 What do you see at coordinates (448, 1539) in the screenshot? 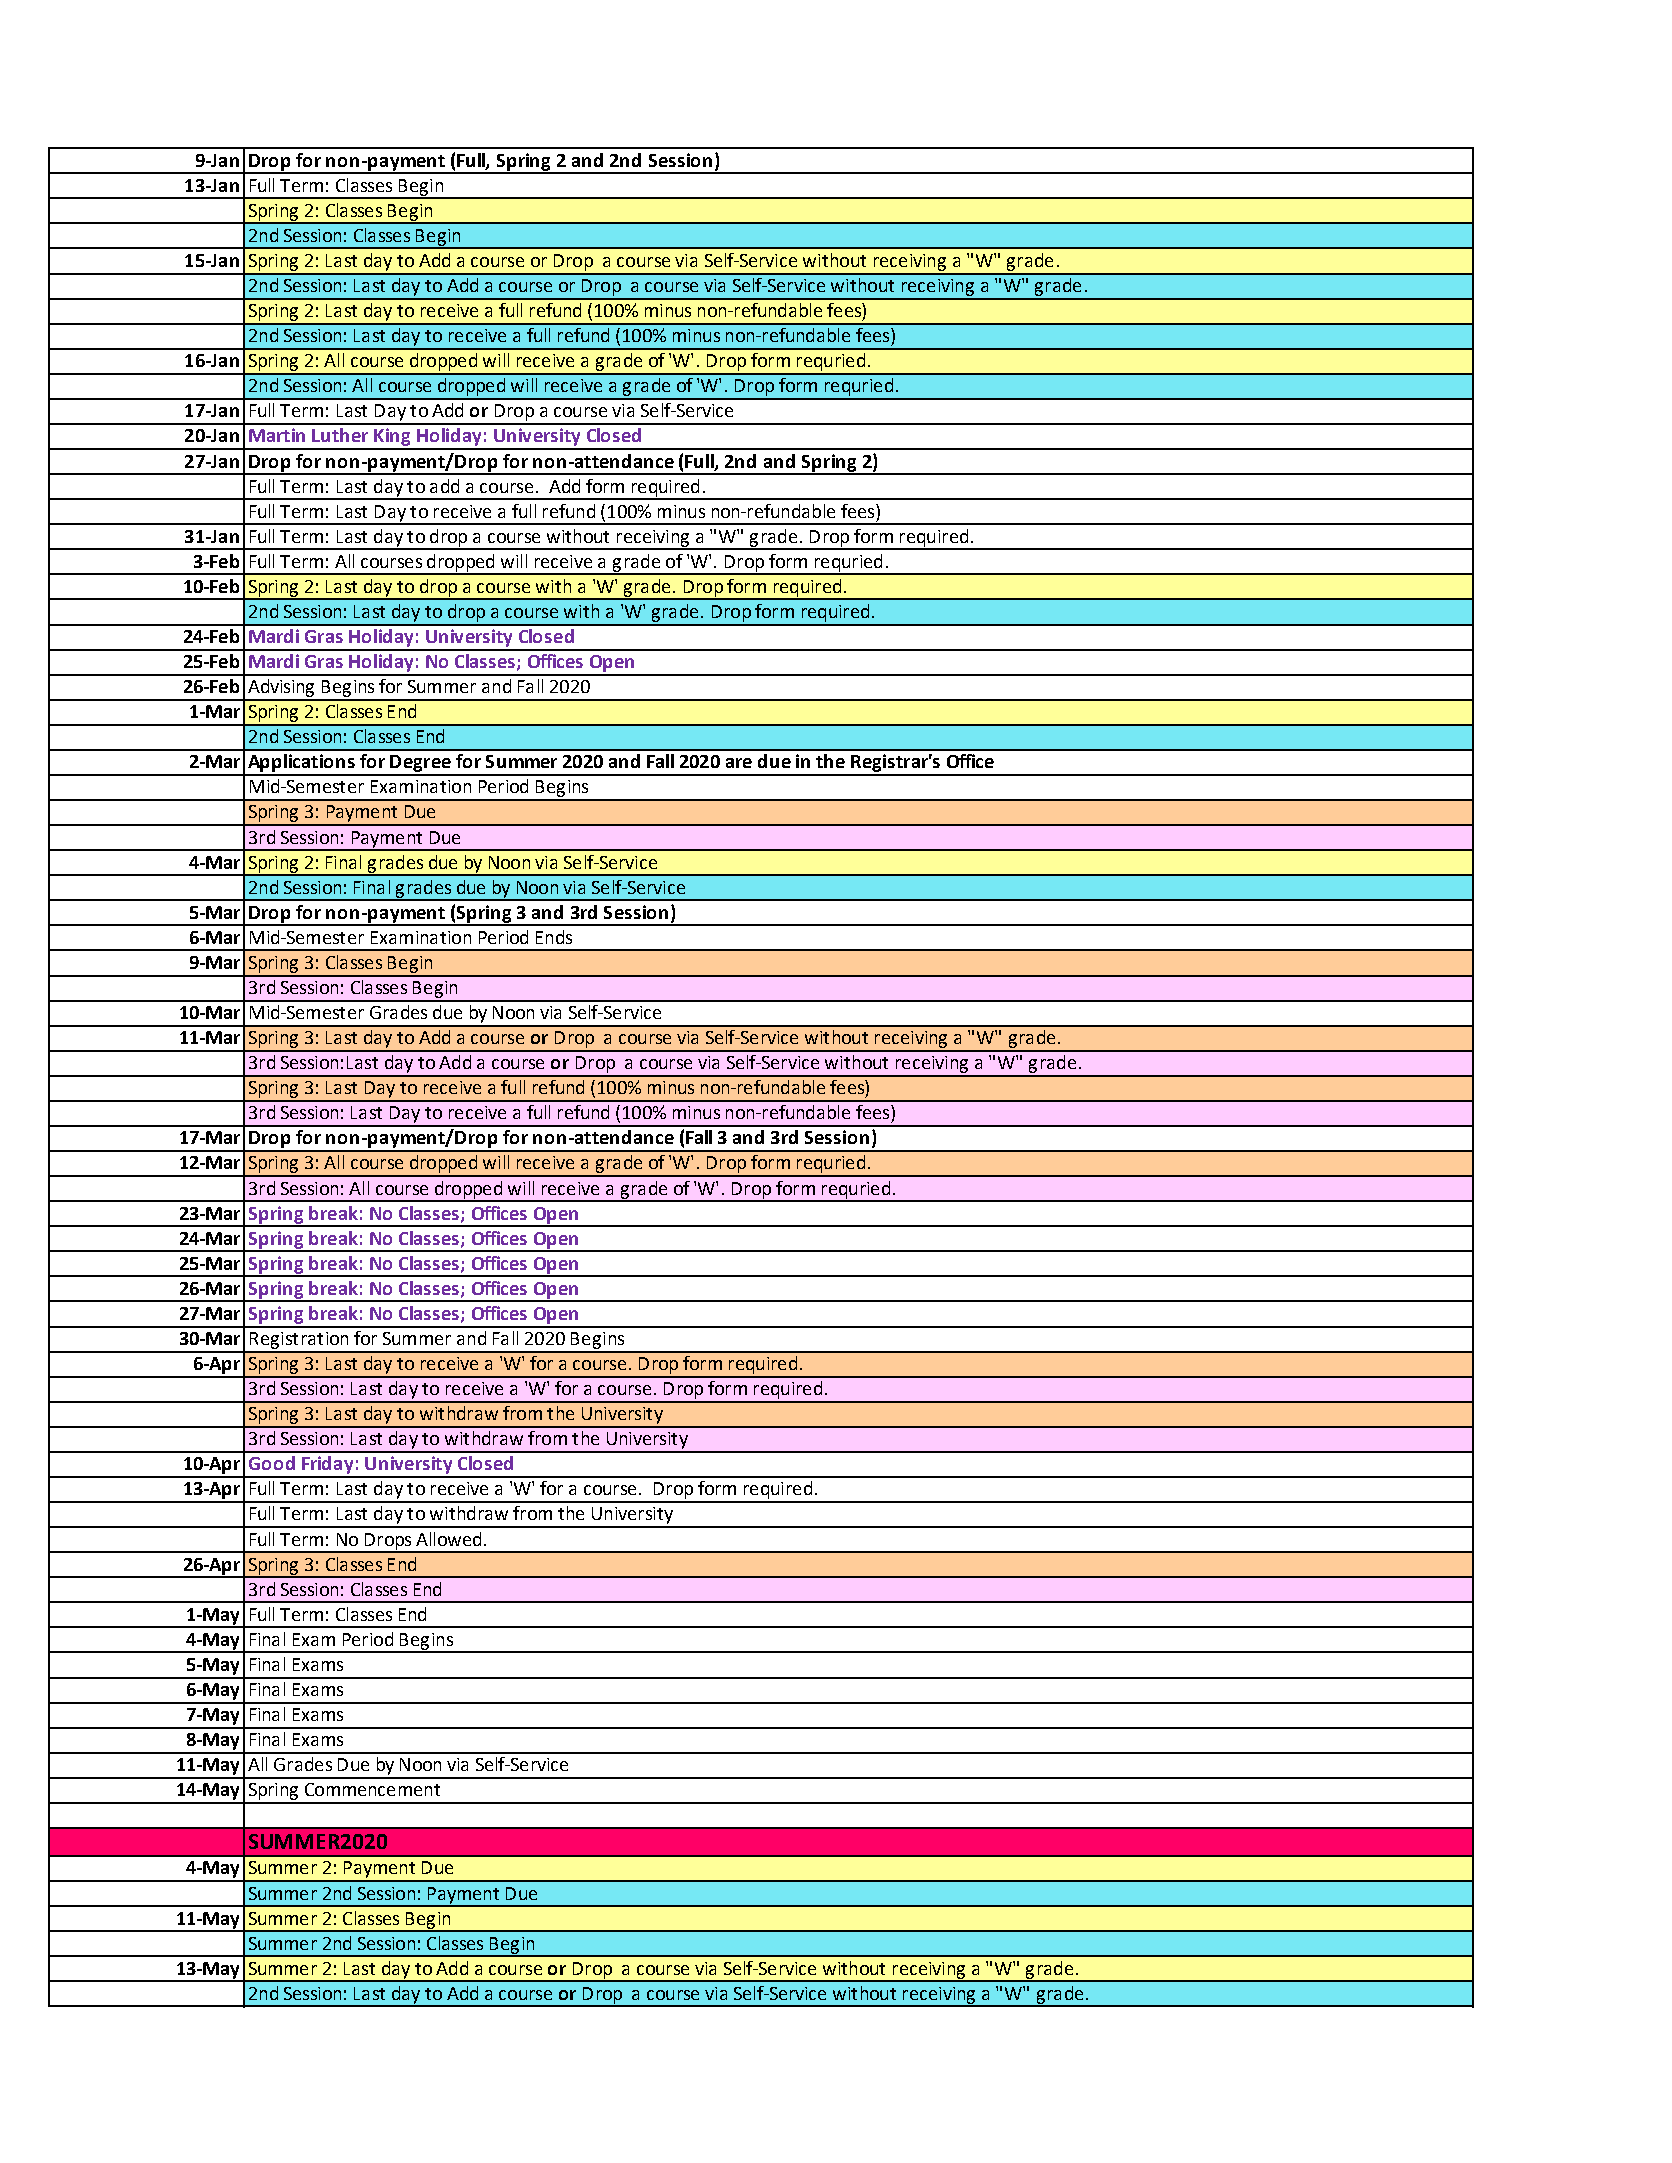
I see `Allowed` at bounding box center [448, 1539].
